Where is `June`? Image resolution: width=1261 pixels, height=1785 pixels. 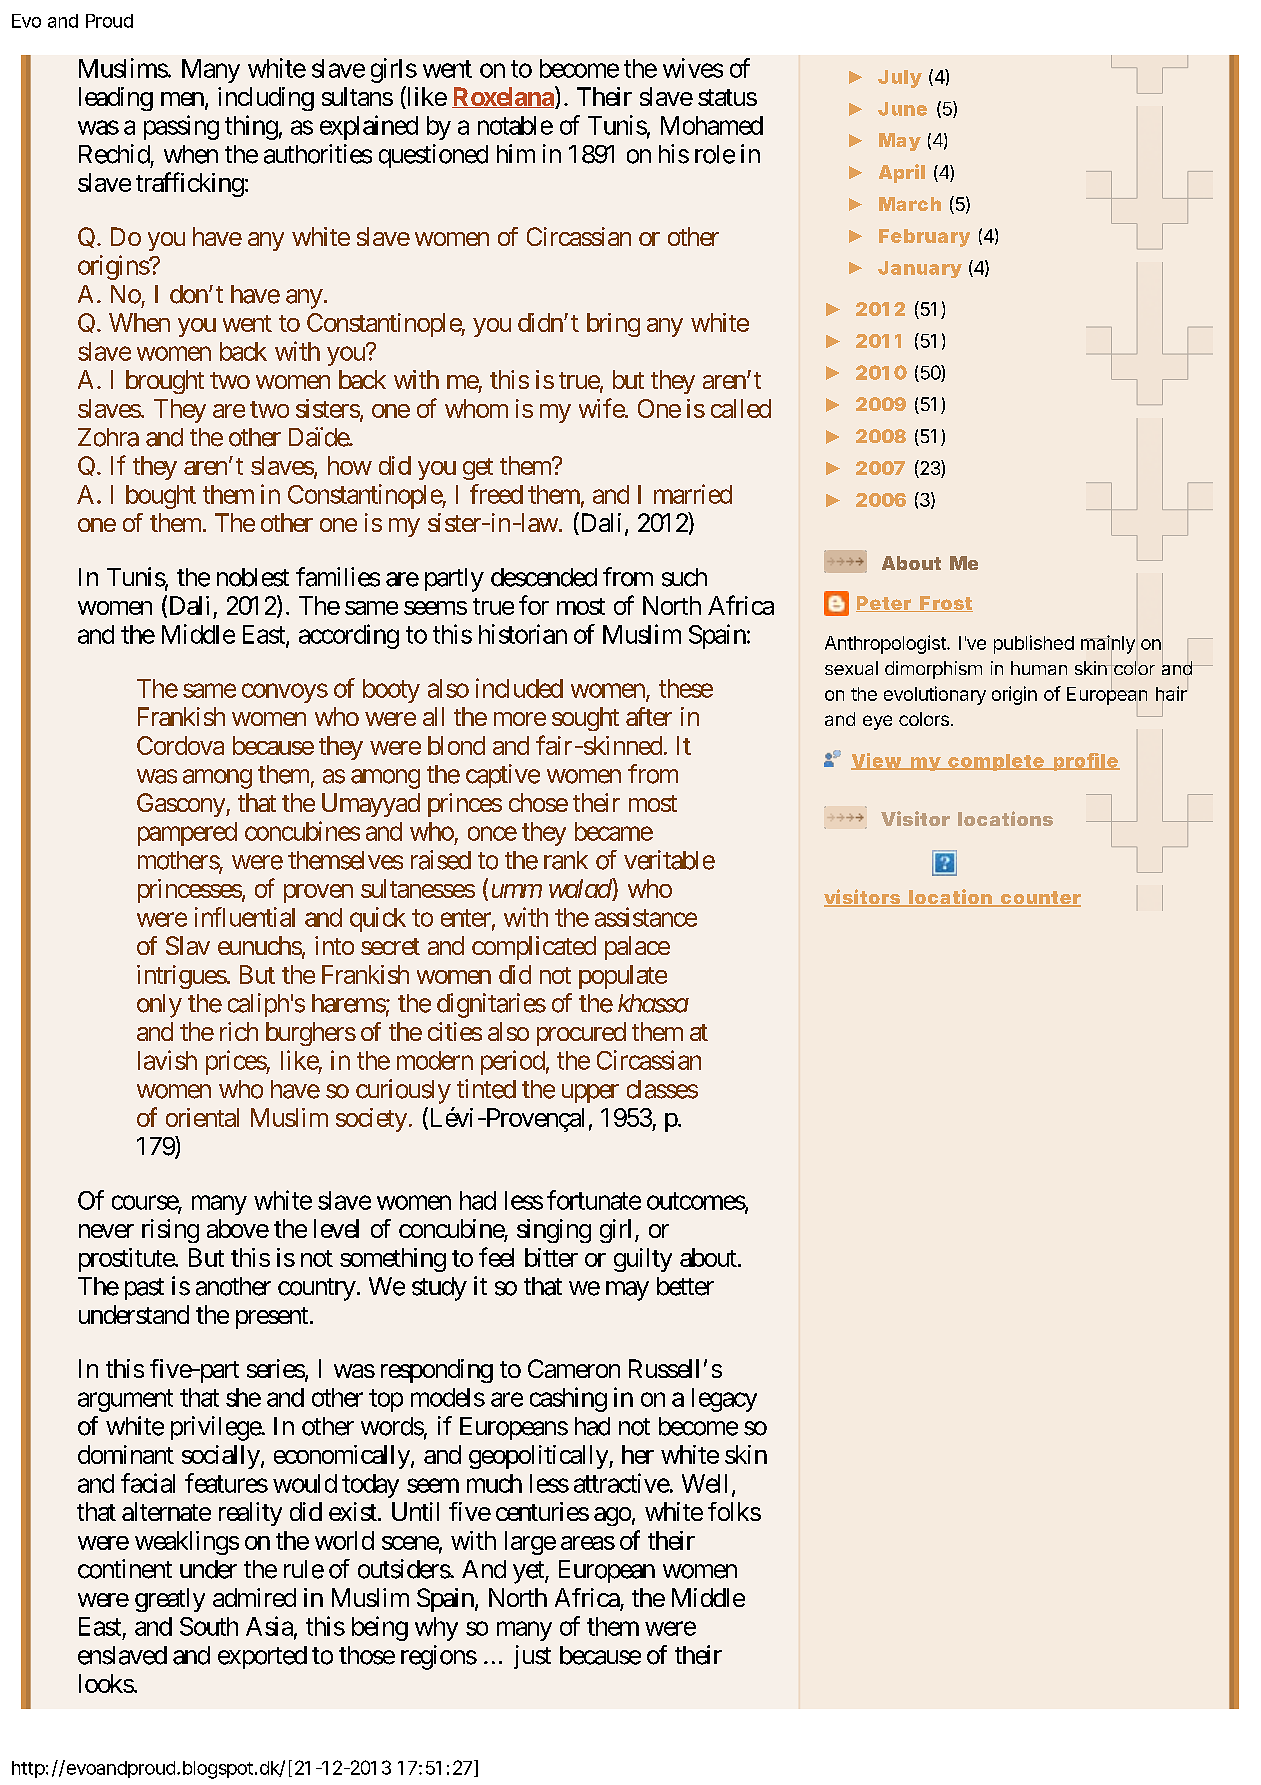 June is located at coordinates (902, 109).
